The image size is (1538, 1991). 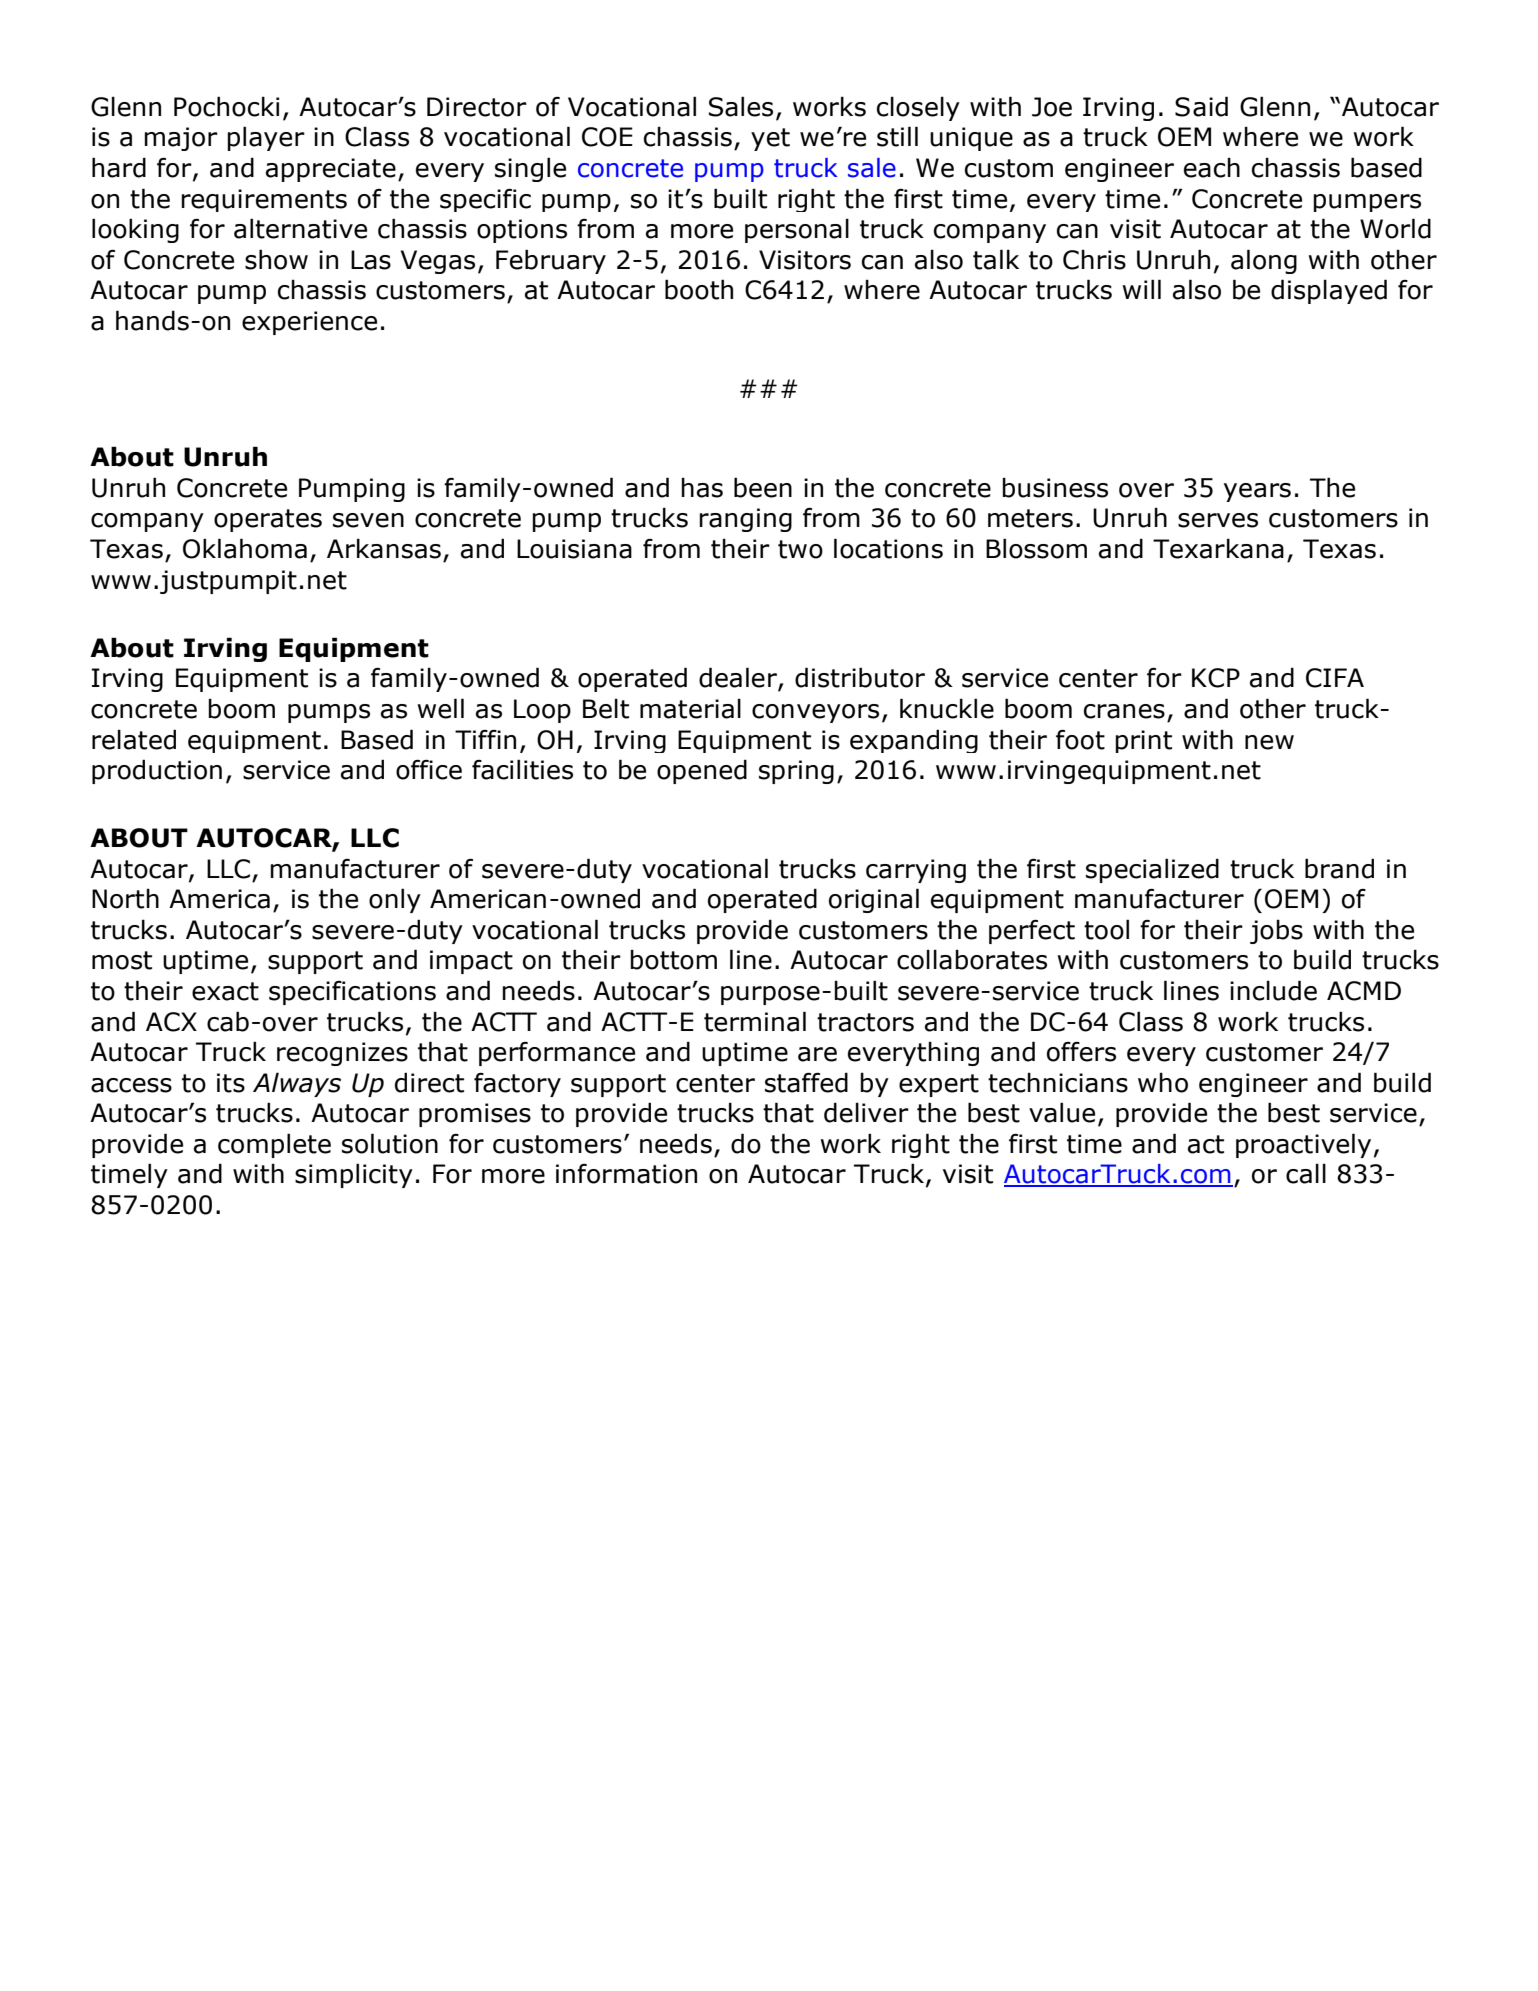 What do you see at coordinates (763, 487) in the image?
I see `been` at bounding box center [763, 487].
